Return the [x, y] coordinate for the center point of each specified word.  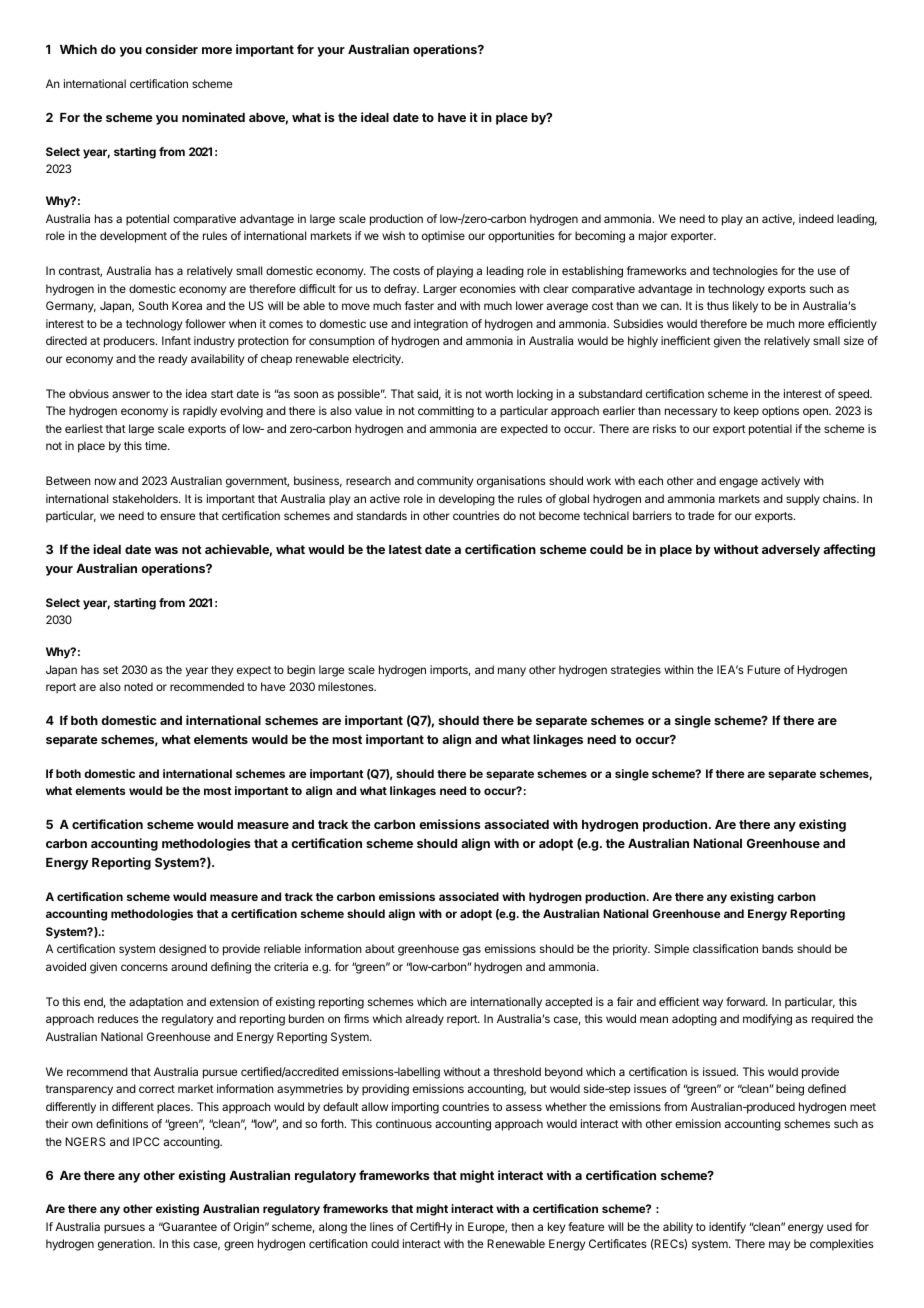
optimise [443, 237]
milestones [347, 686]
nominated [213, 117]
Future [763, 669]
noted [138, 686]
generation [126, 1245]
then [522, 1226]
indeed [816, 218]
